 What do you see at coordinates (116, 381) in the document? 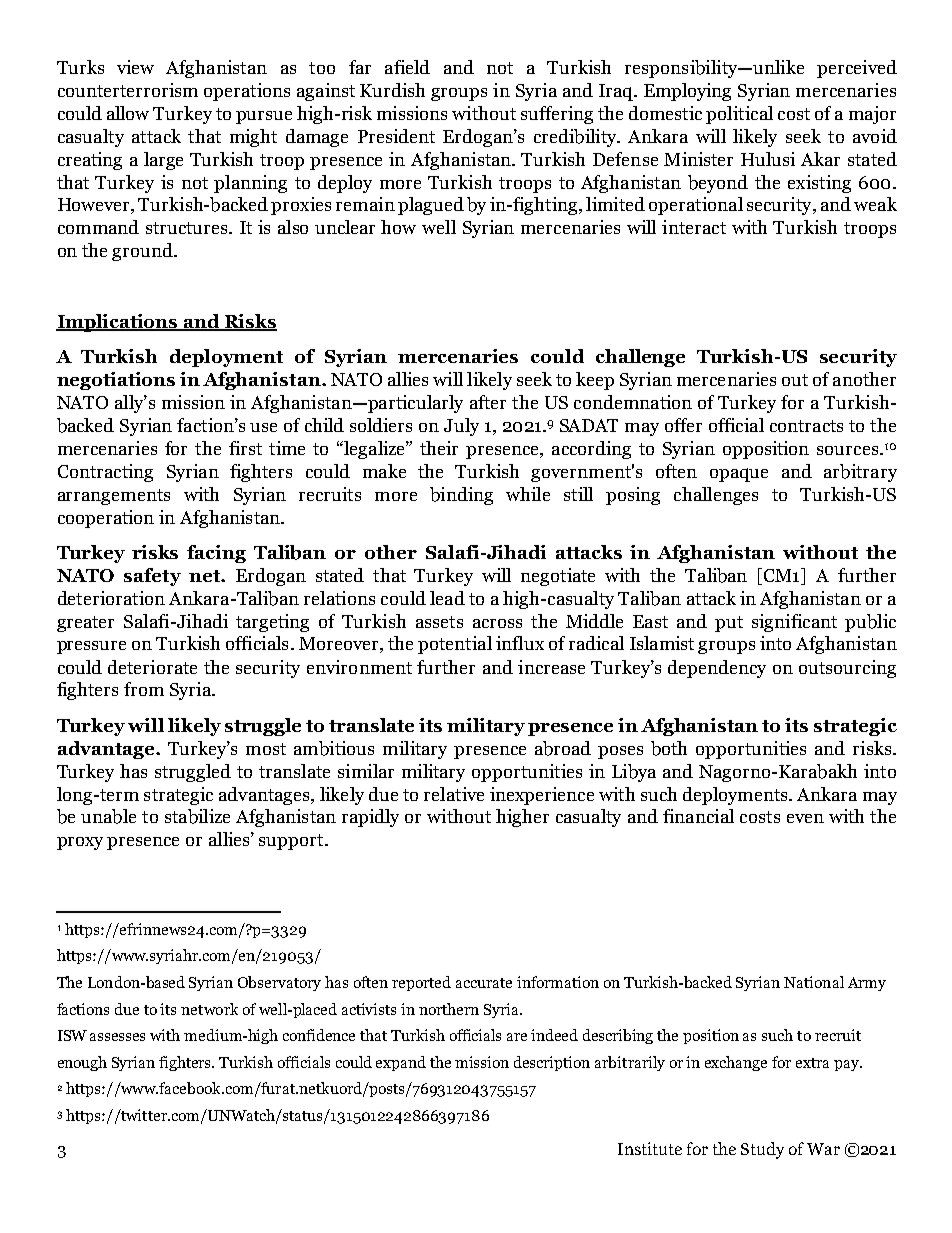
I see `negotiations` at bounding box center [116, 381].
